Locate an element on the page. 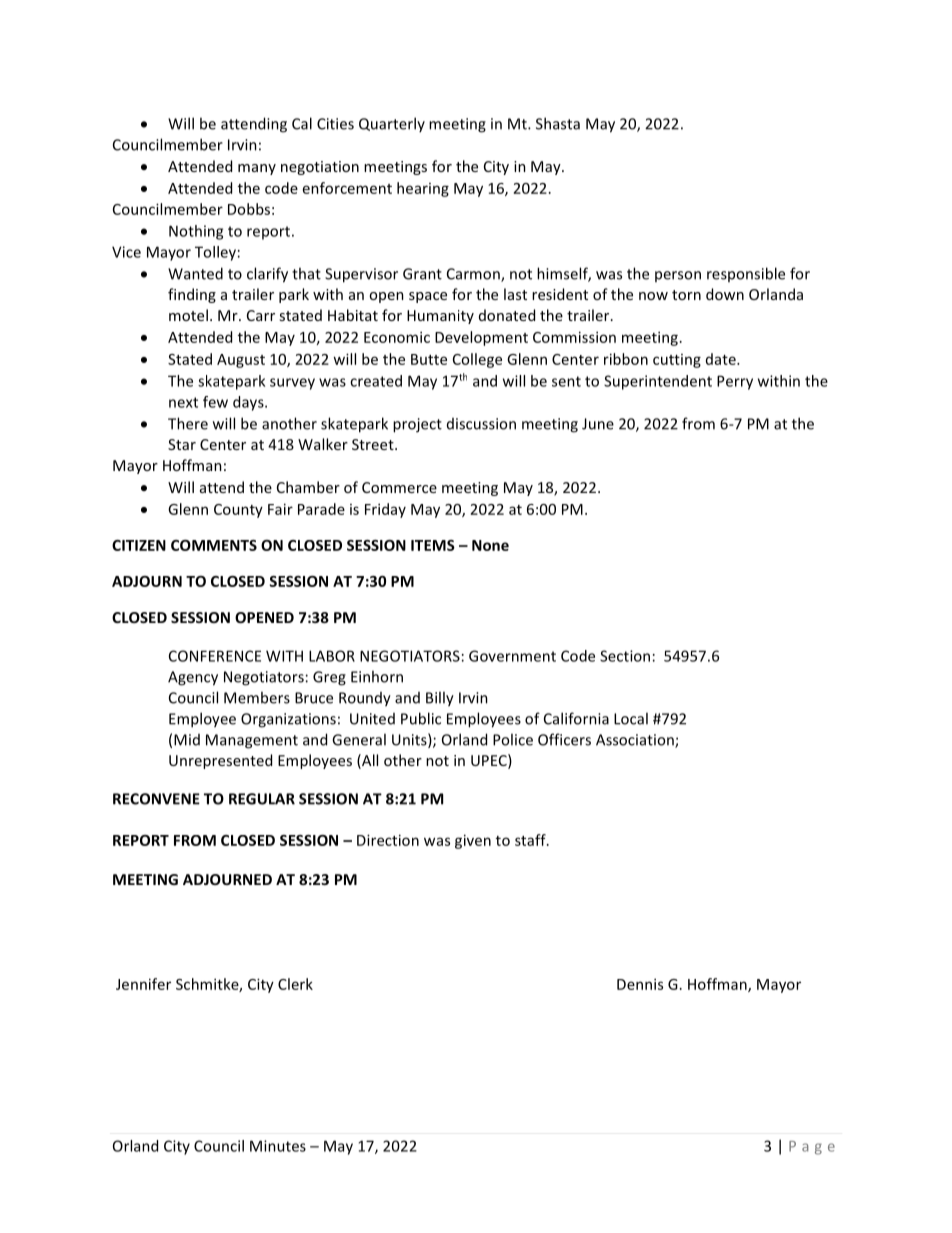 The height and width of the image is (1233, 952). Section is located at coordinates (625, 656).
